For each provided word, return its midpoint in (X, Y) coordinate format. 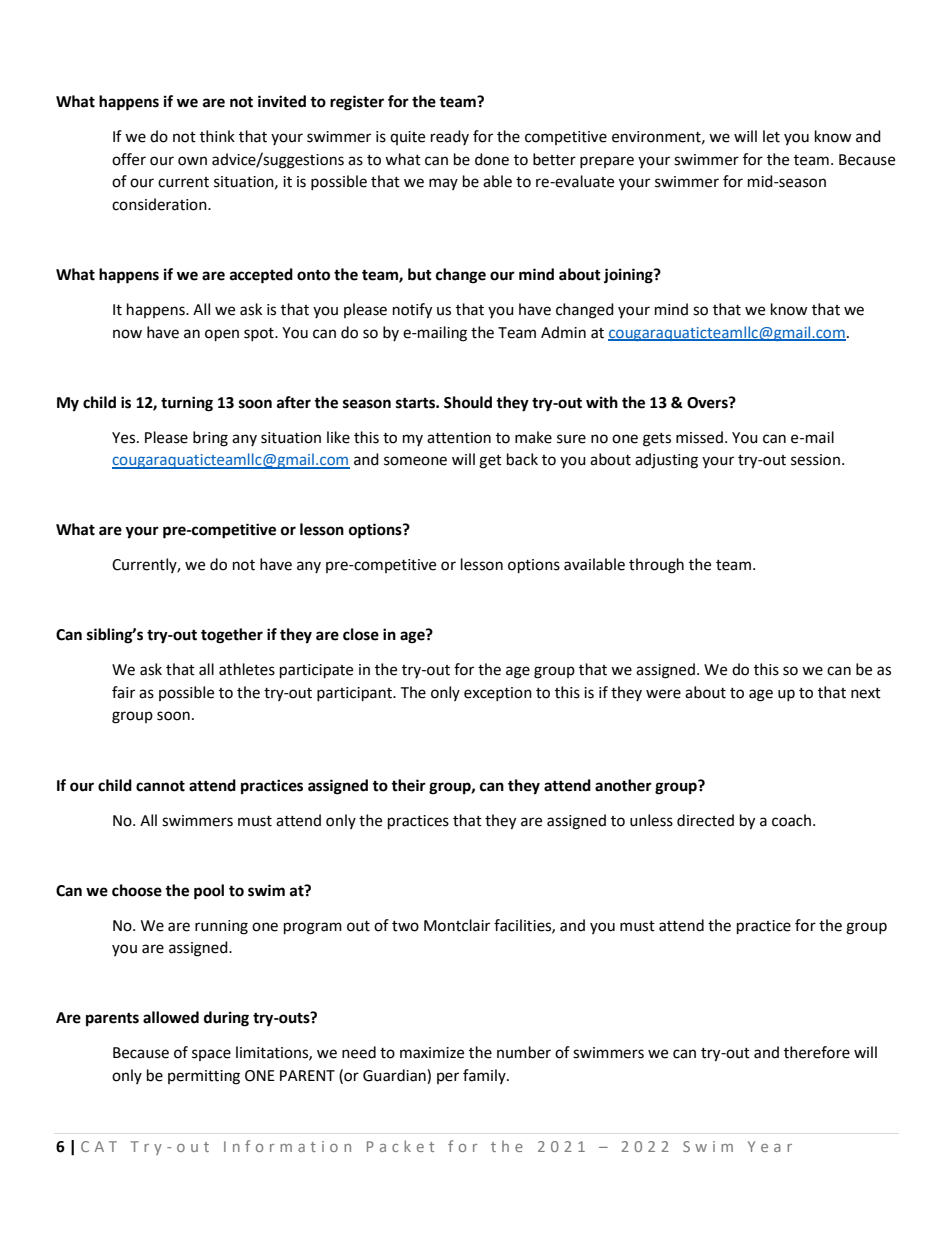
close (361, 634)
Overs (708, 403)
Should (468, 402)
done (492, 159)
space (211, 1055)
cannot (160, 786)
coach (791, 820)
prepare (607, 162)
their (408, 785)
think (217, 136)
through (656, 566)
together (232, 636)
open (222, 335)
